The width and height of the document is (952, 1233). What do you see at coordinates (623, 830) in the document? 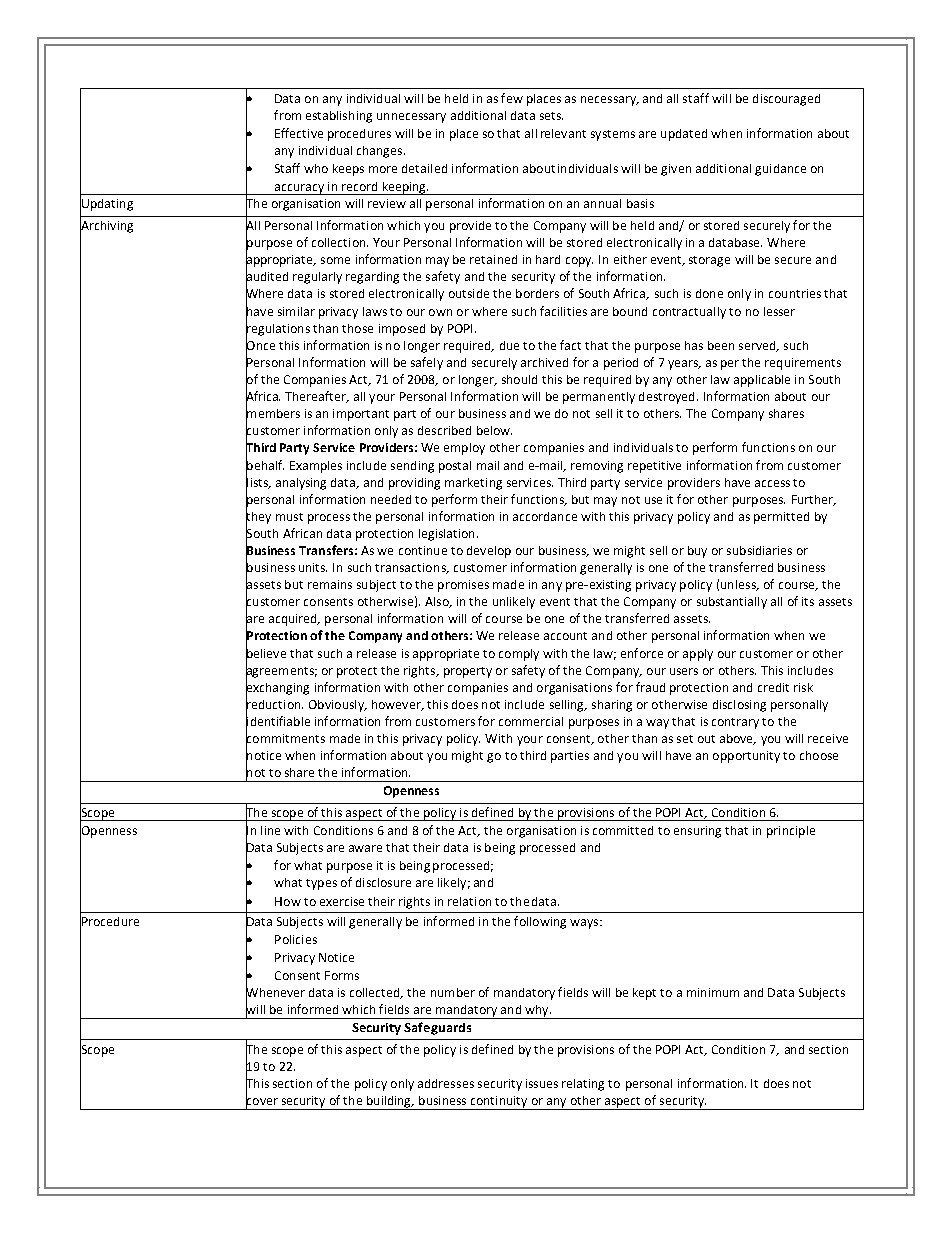
I see `committed` at bounding box center [623, 830].
